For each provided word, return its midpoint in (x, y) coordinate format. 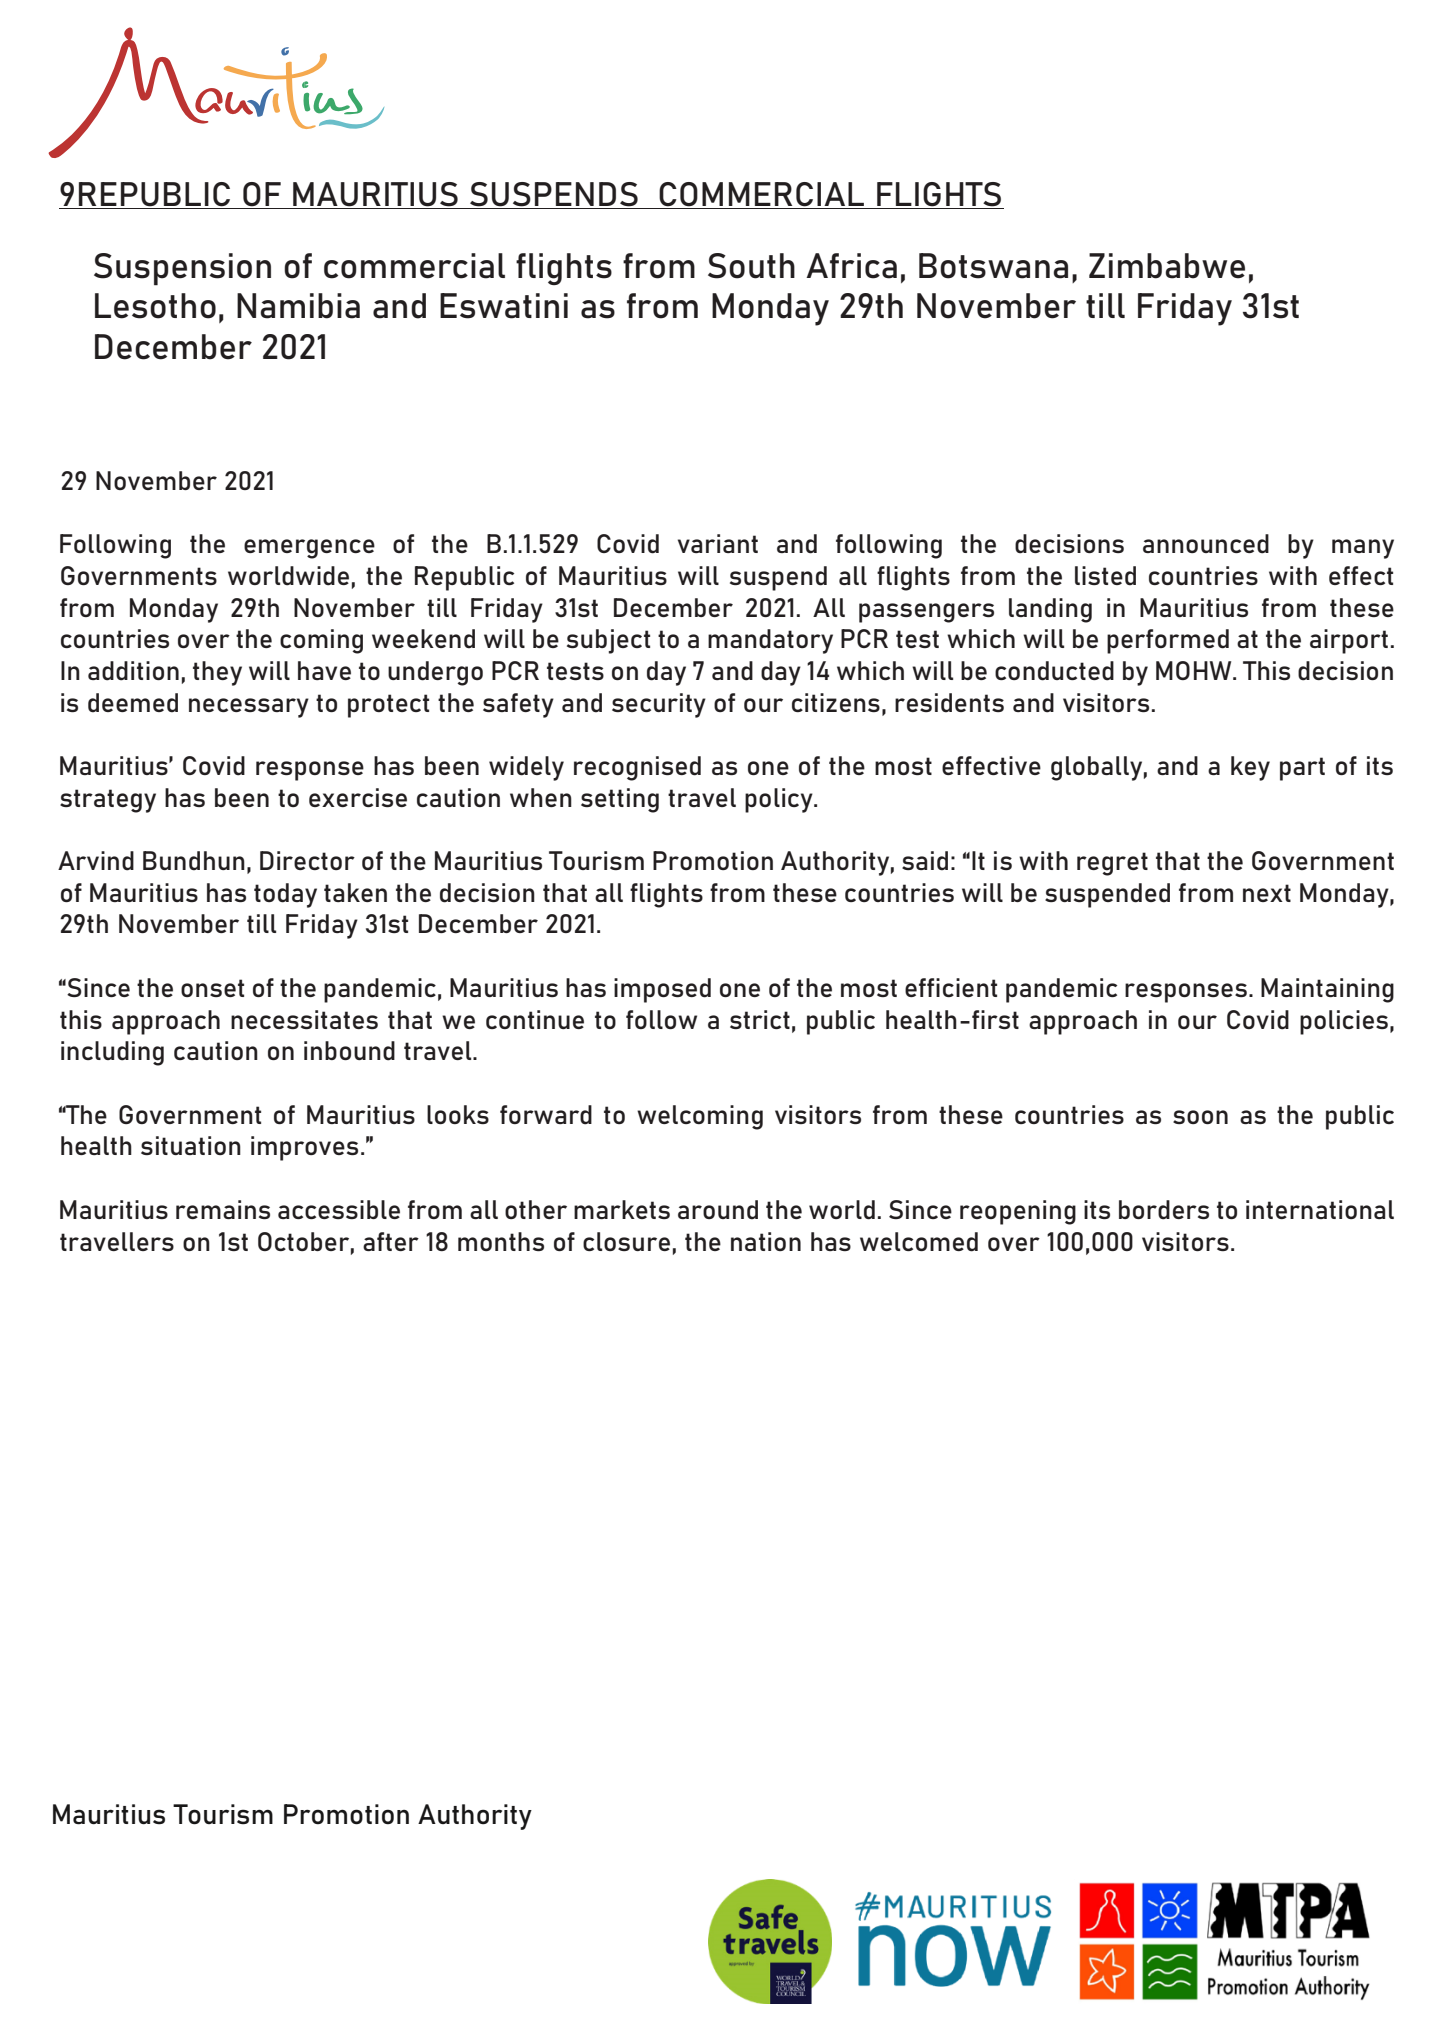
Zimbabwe (1167, 266)
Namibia (298, 306)
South (751, 266)
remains (223, 1209)
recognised (637, 768)
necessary (249, 708)
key (1250, 768)
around (718, 1210)
